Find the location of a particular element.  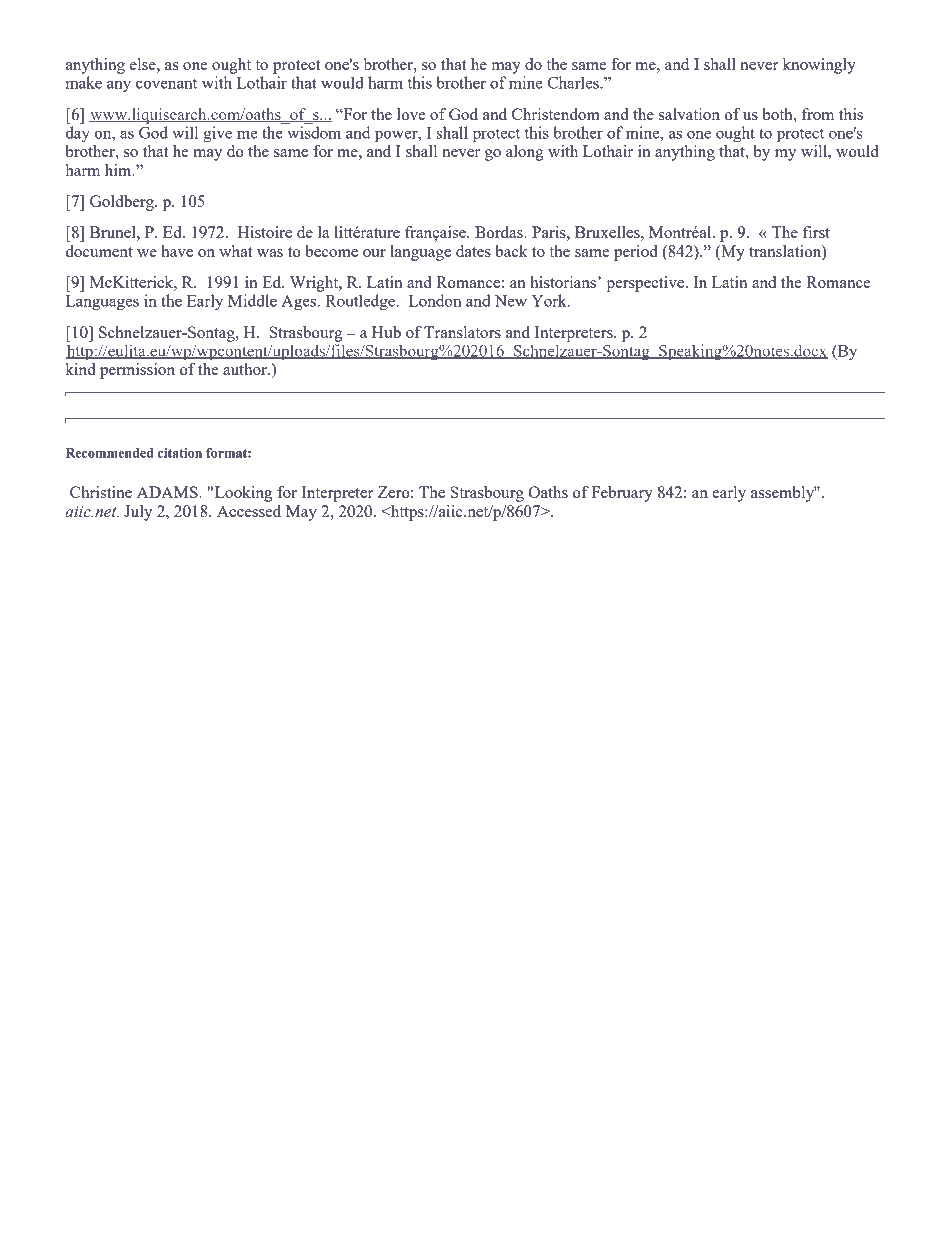

first is located at coordinates (816, 232).
